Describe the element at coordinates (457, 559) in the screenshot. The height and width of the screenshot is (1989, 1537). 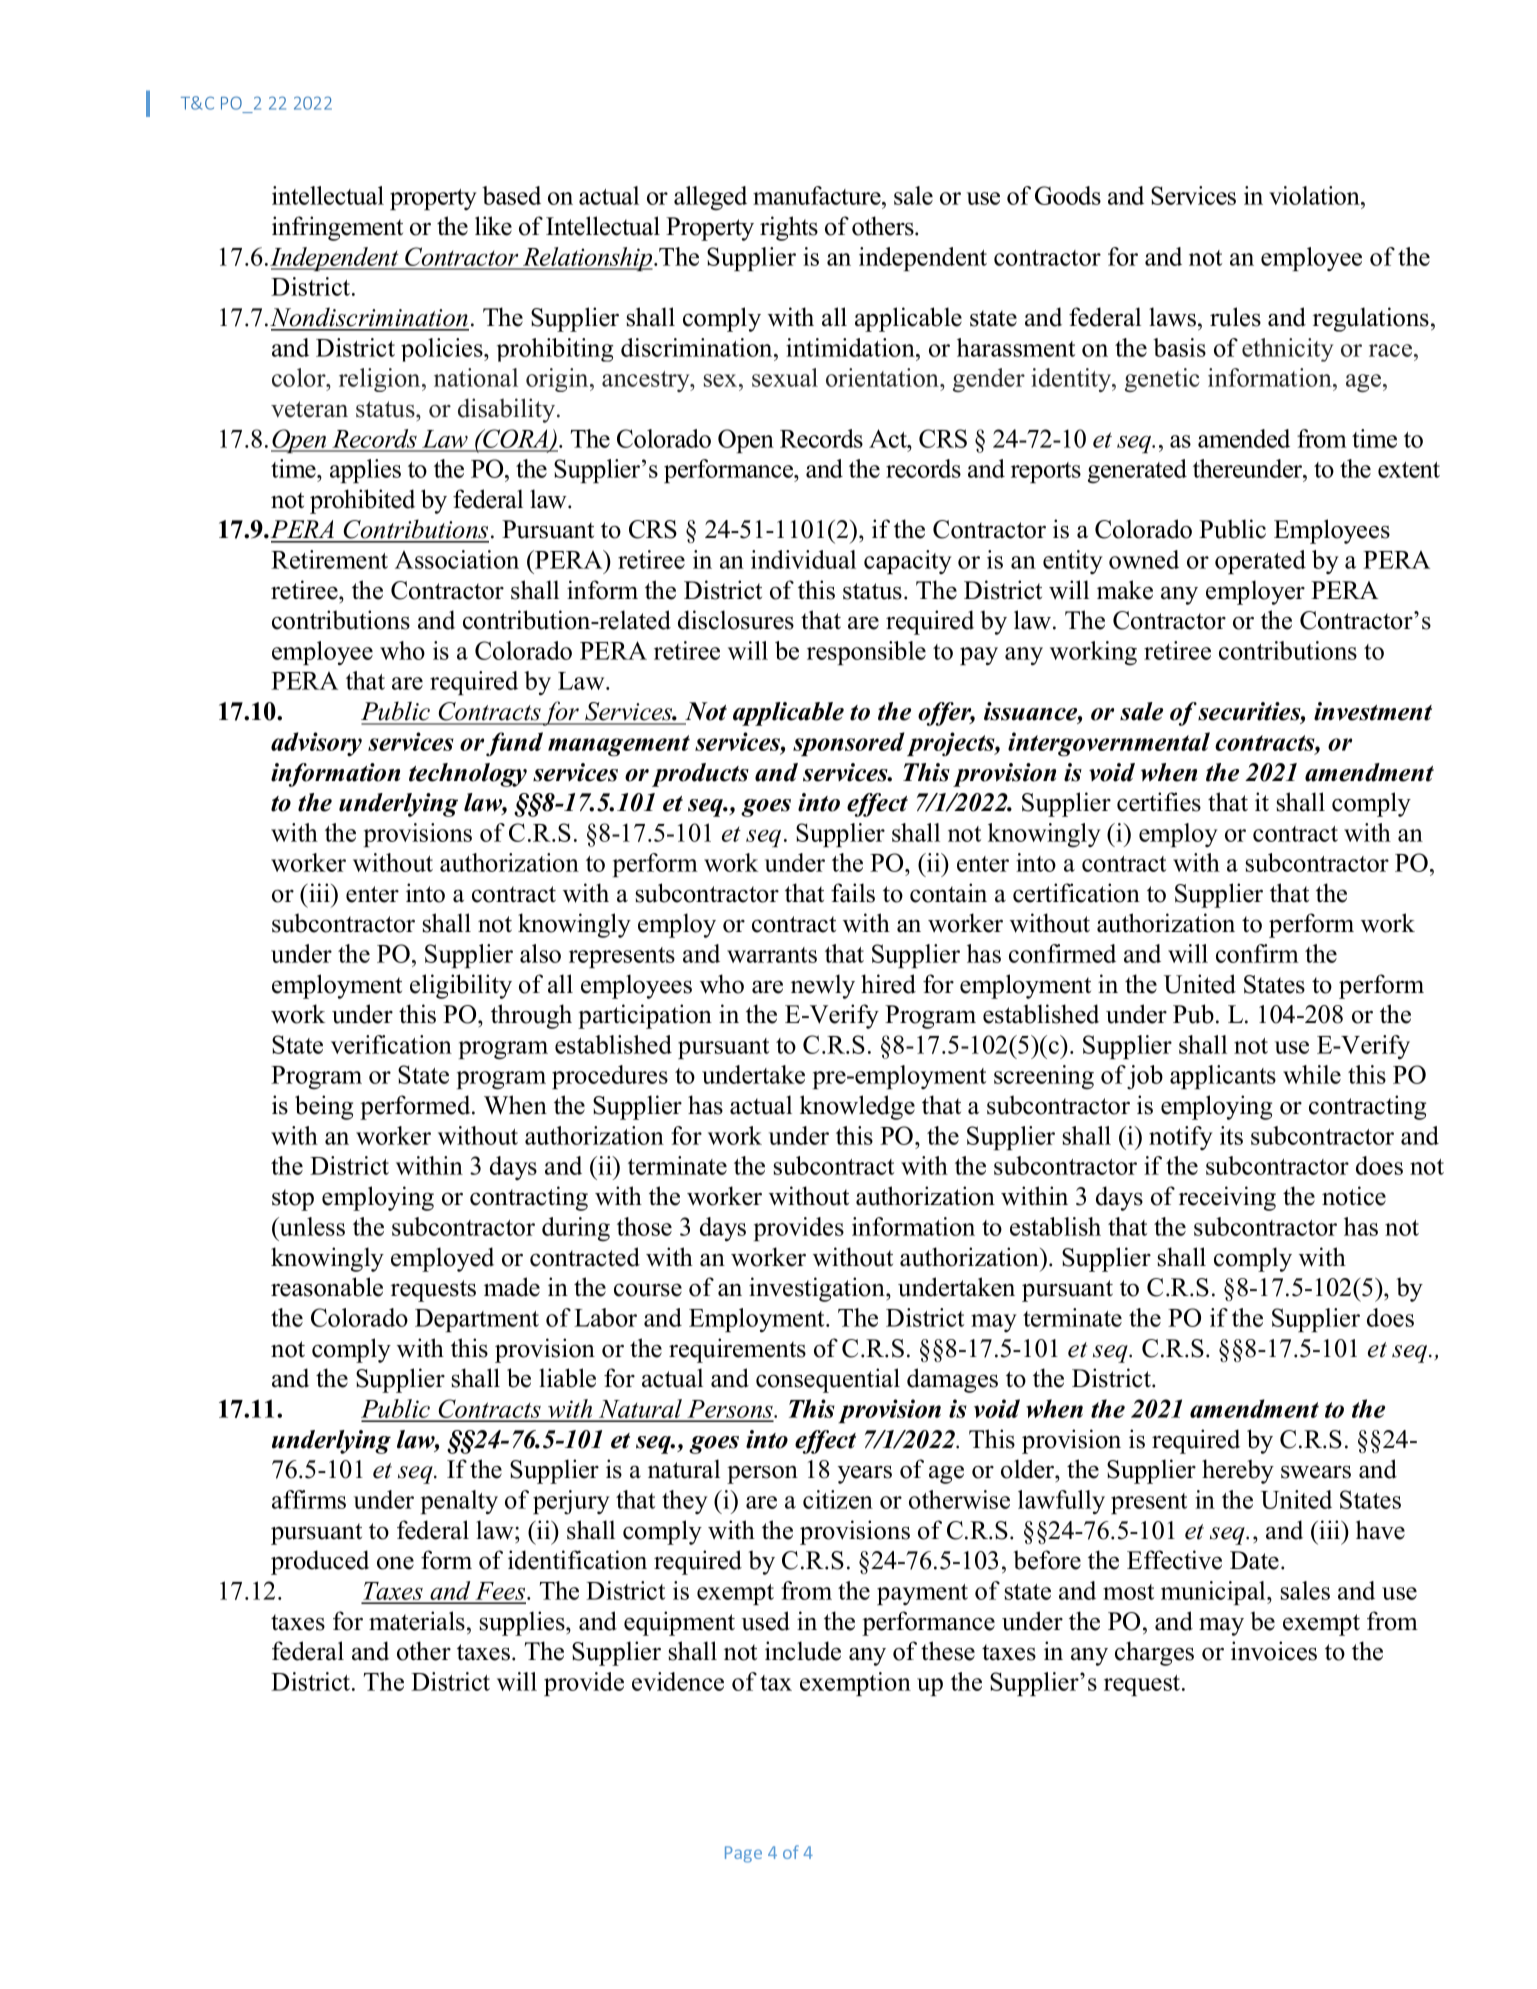
I see `Association` at that location.
